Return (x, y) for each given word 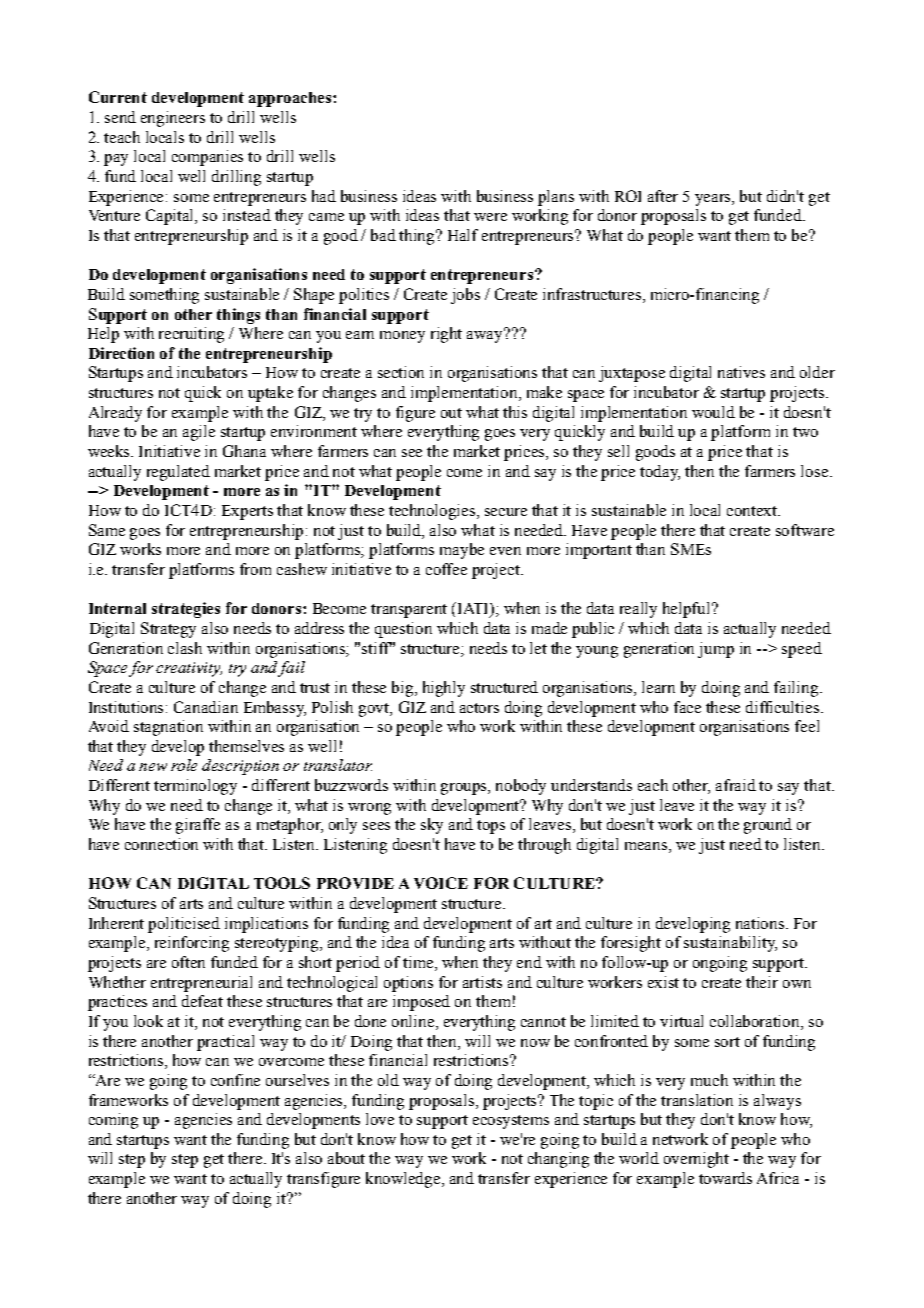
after (663, 196)
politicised (184, 925)
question (403, 630)
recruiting (191, 335)
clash (185, 648)
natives (741, 372)
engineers (173, 119)
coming (113, 1121)
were (490, 217)
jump (716, 650)
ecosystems (511, 1122)
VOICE (441, 883)
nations (761, 923)
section (401, 372)
